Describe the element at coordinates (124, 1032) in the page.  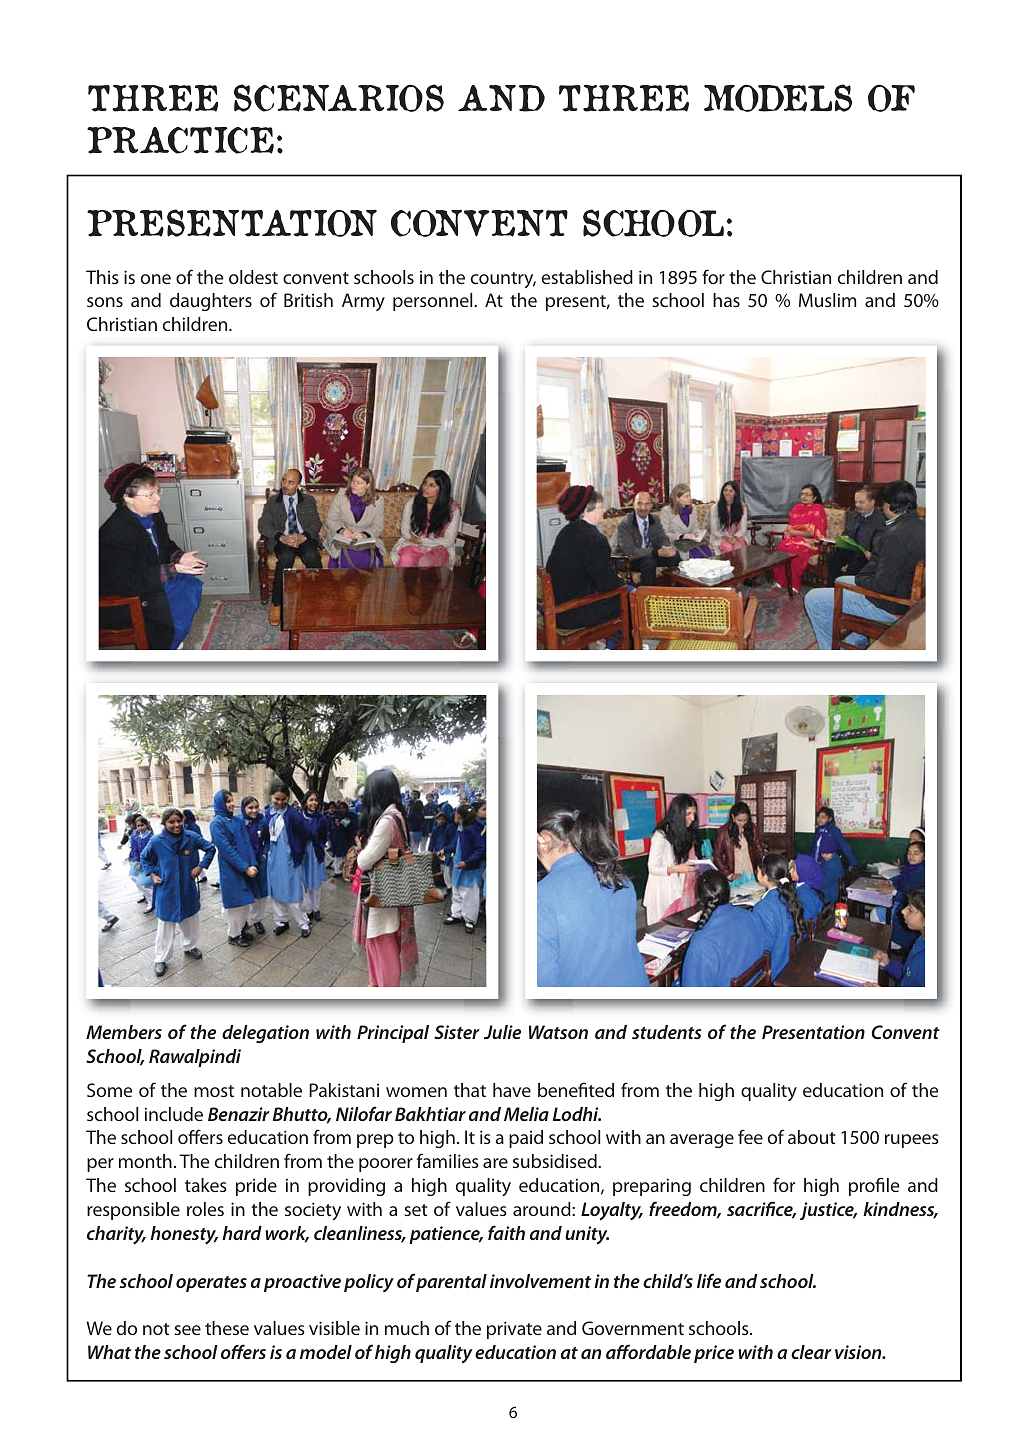
I see `Members` at that location.
